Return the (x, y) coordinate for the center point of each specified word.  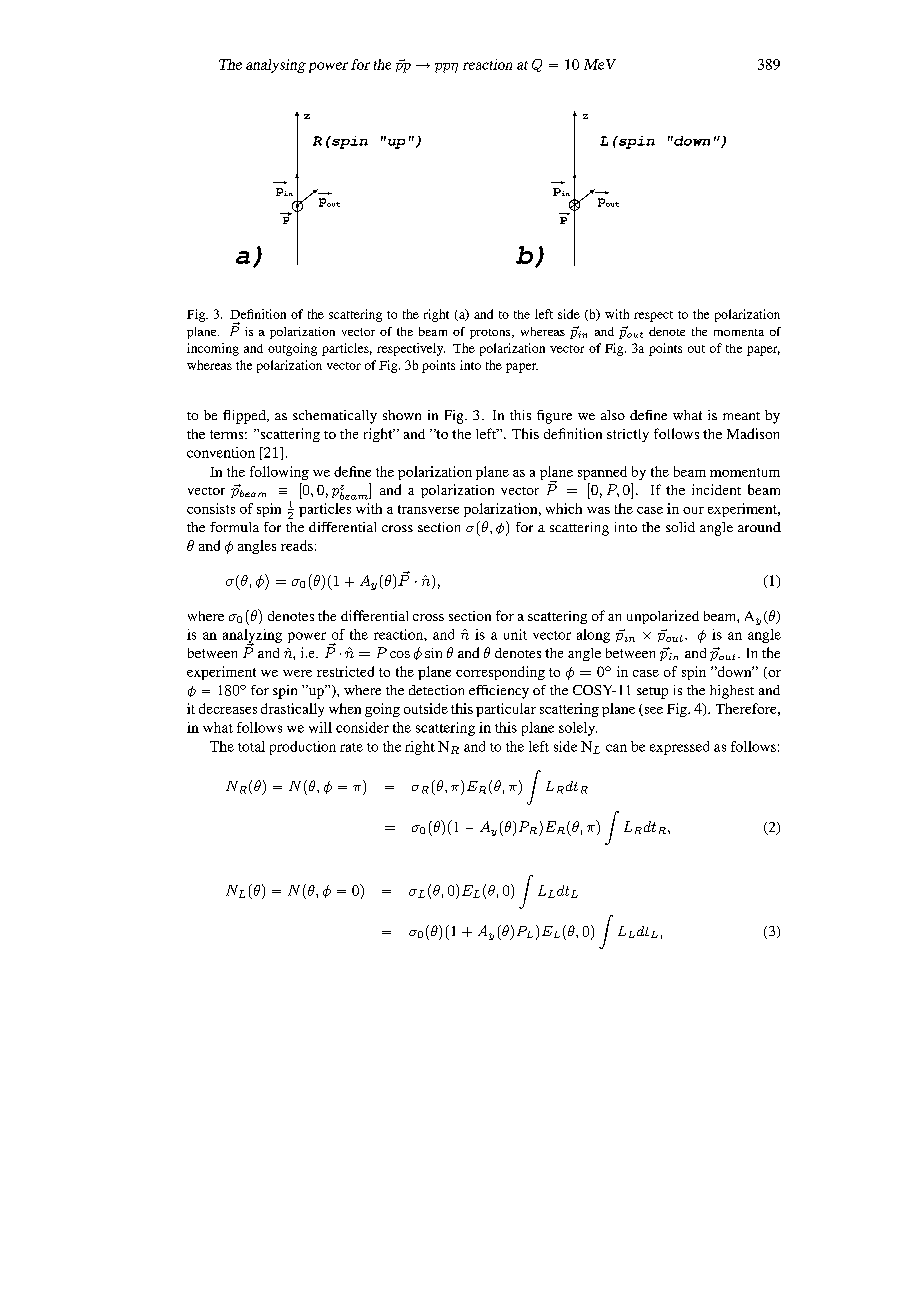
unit (515, 634)
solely (578, 729)
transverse (428, 509)
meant (741, 416)
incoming (213, 349)
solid (680, 527)
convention (221, 452)
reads (297, 545)
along (593, 636)
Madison (753, 433)
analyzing (252, 637)
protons (491, 334)
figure (554, 417)
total (251, 746)
